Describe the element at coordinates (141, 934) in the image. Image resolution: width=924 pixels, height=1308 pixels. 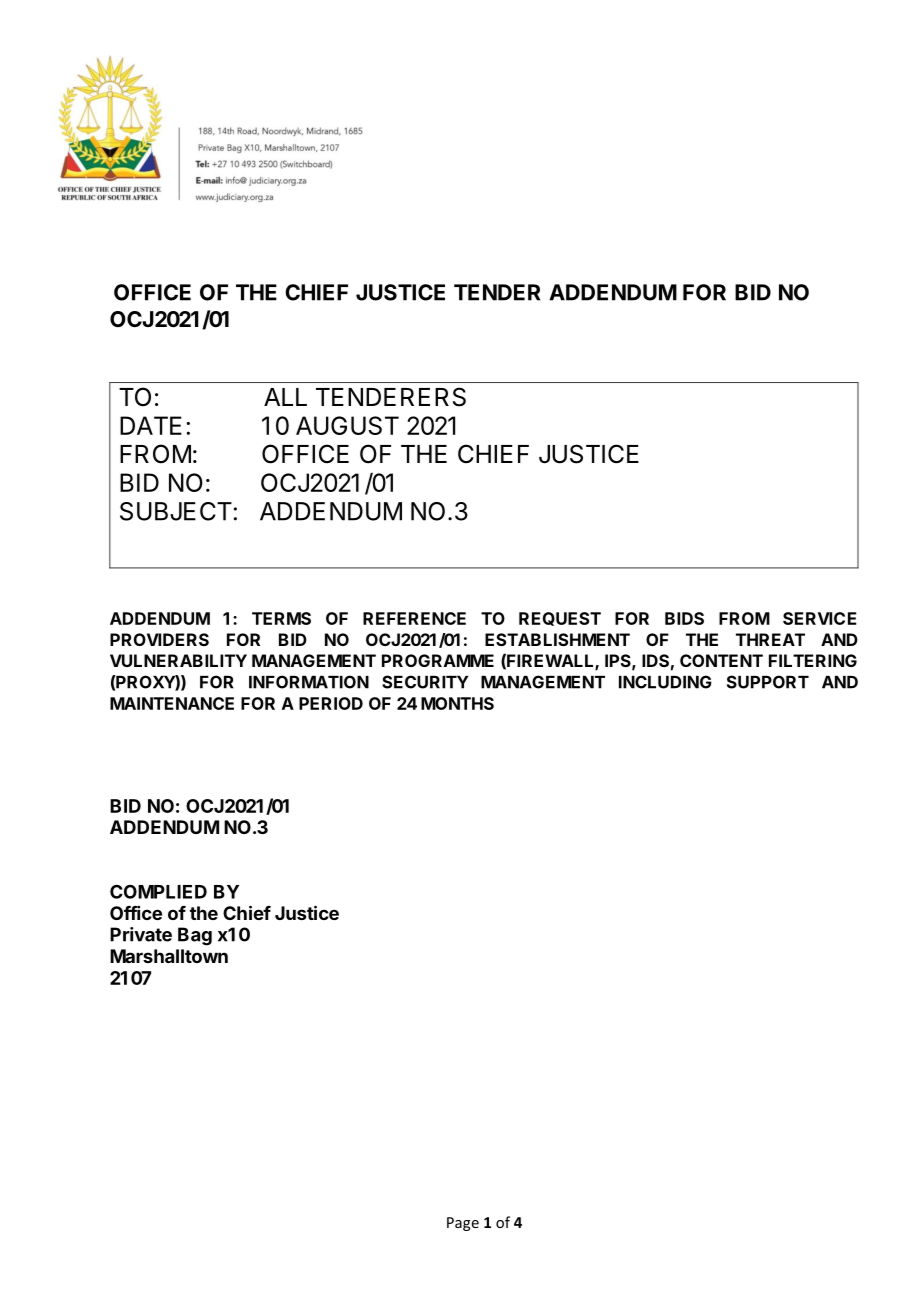
I see `Private` at that location.
